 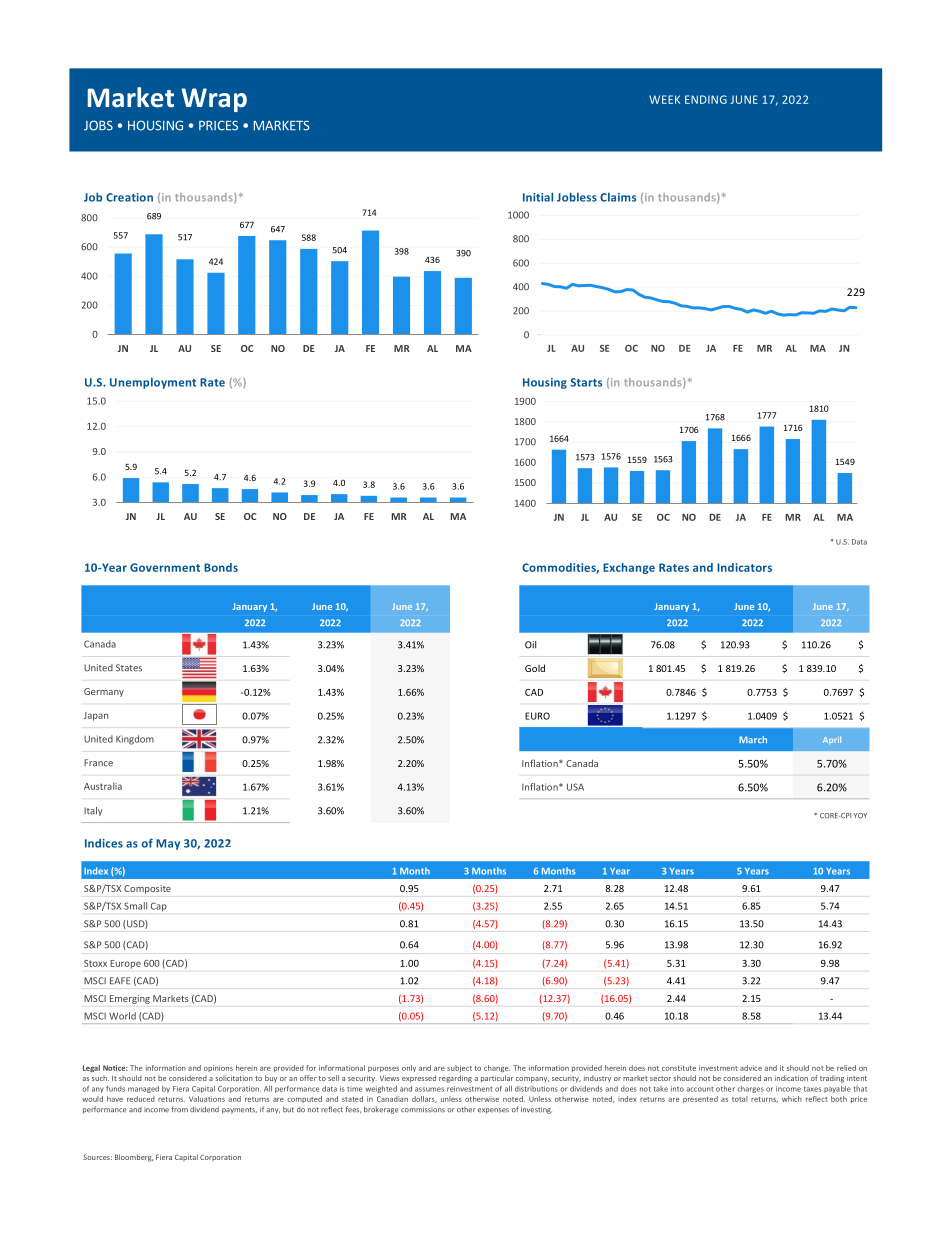 What do you see at coordinates (538, 197) in the screenshot?
I see `Initial` at bounding box center [538, 197].
